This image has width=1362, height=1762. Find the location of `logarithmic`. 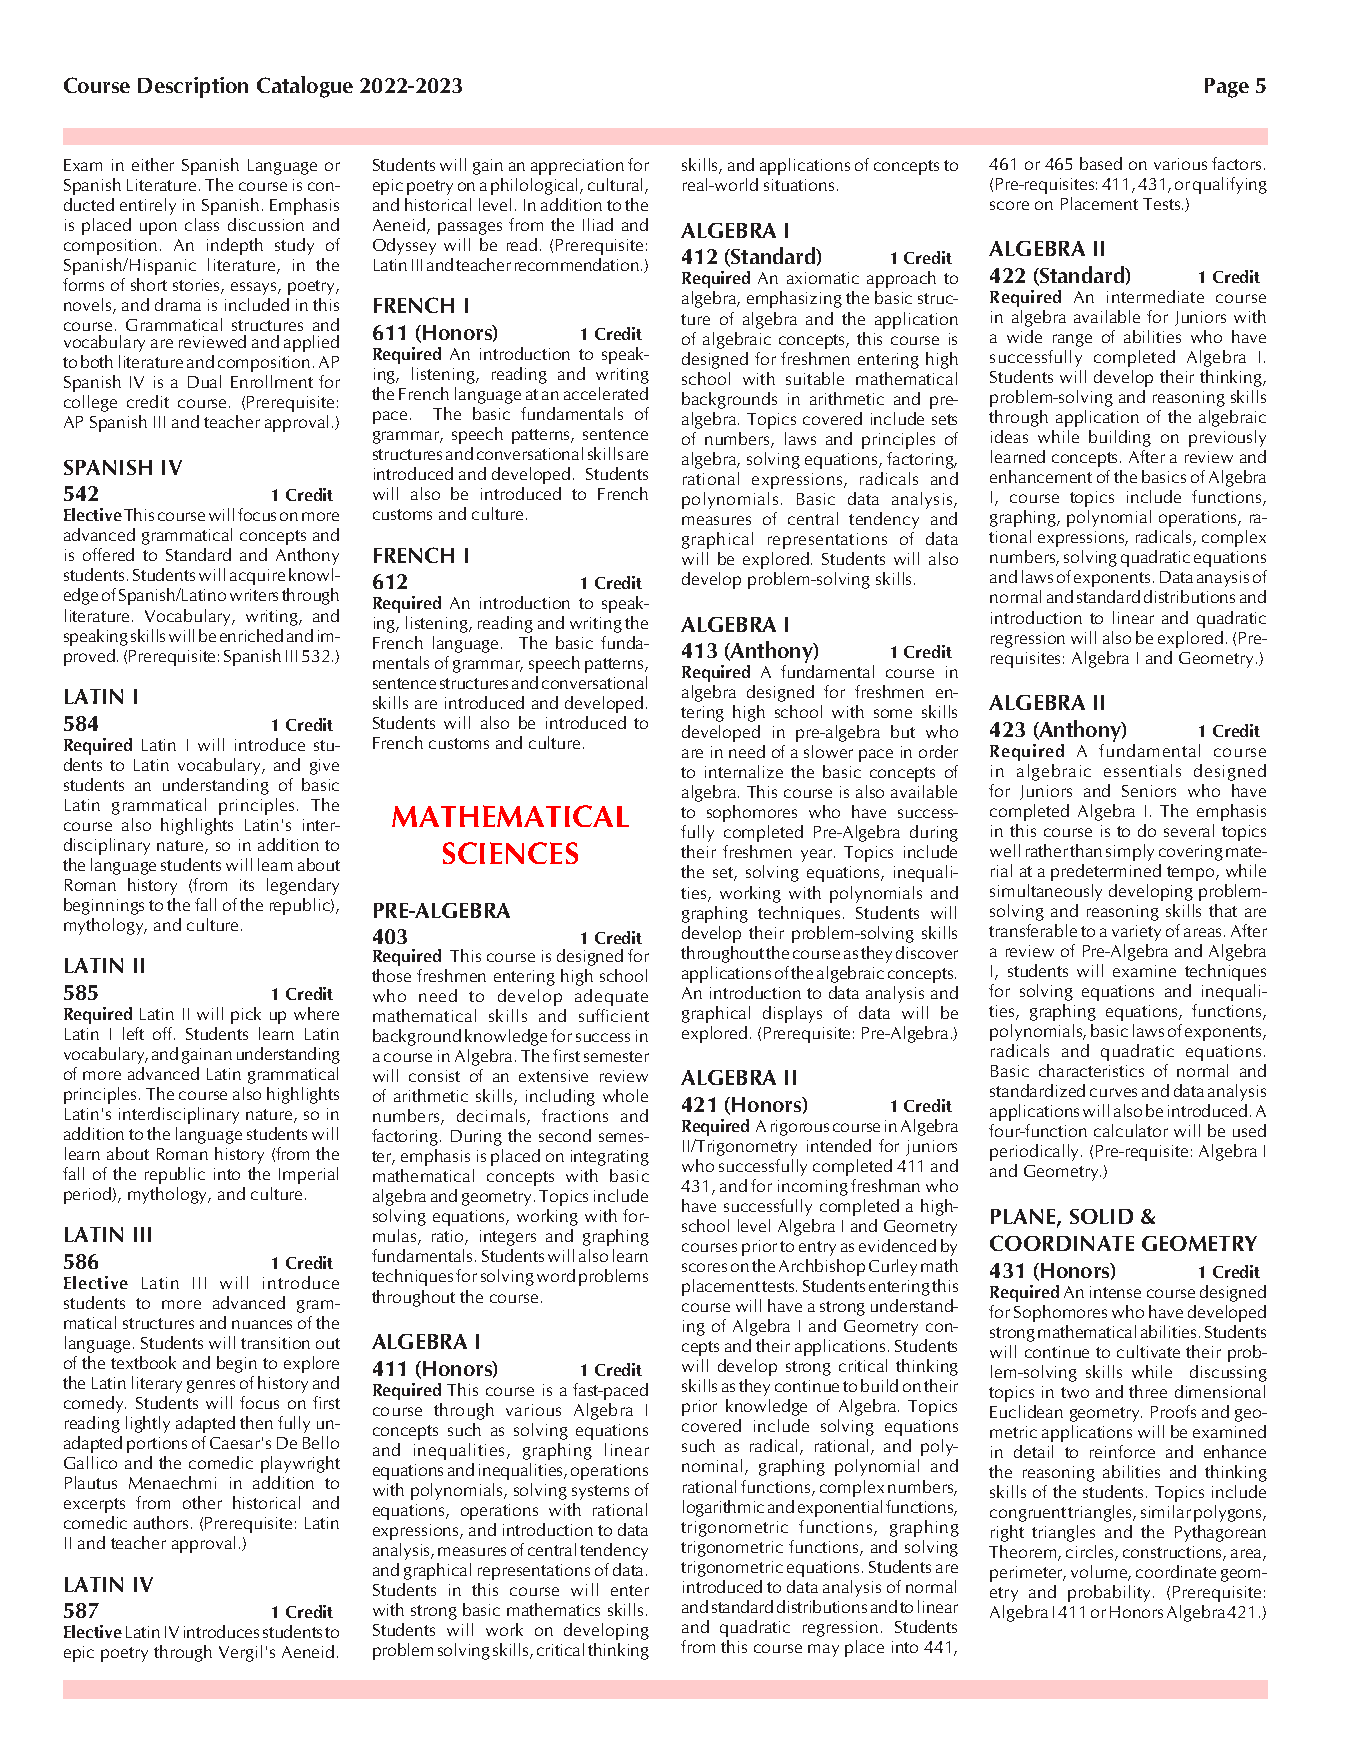

logarithmic is located at coordinates (723, 1508).
